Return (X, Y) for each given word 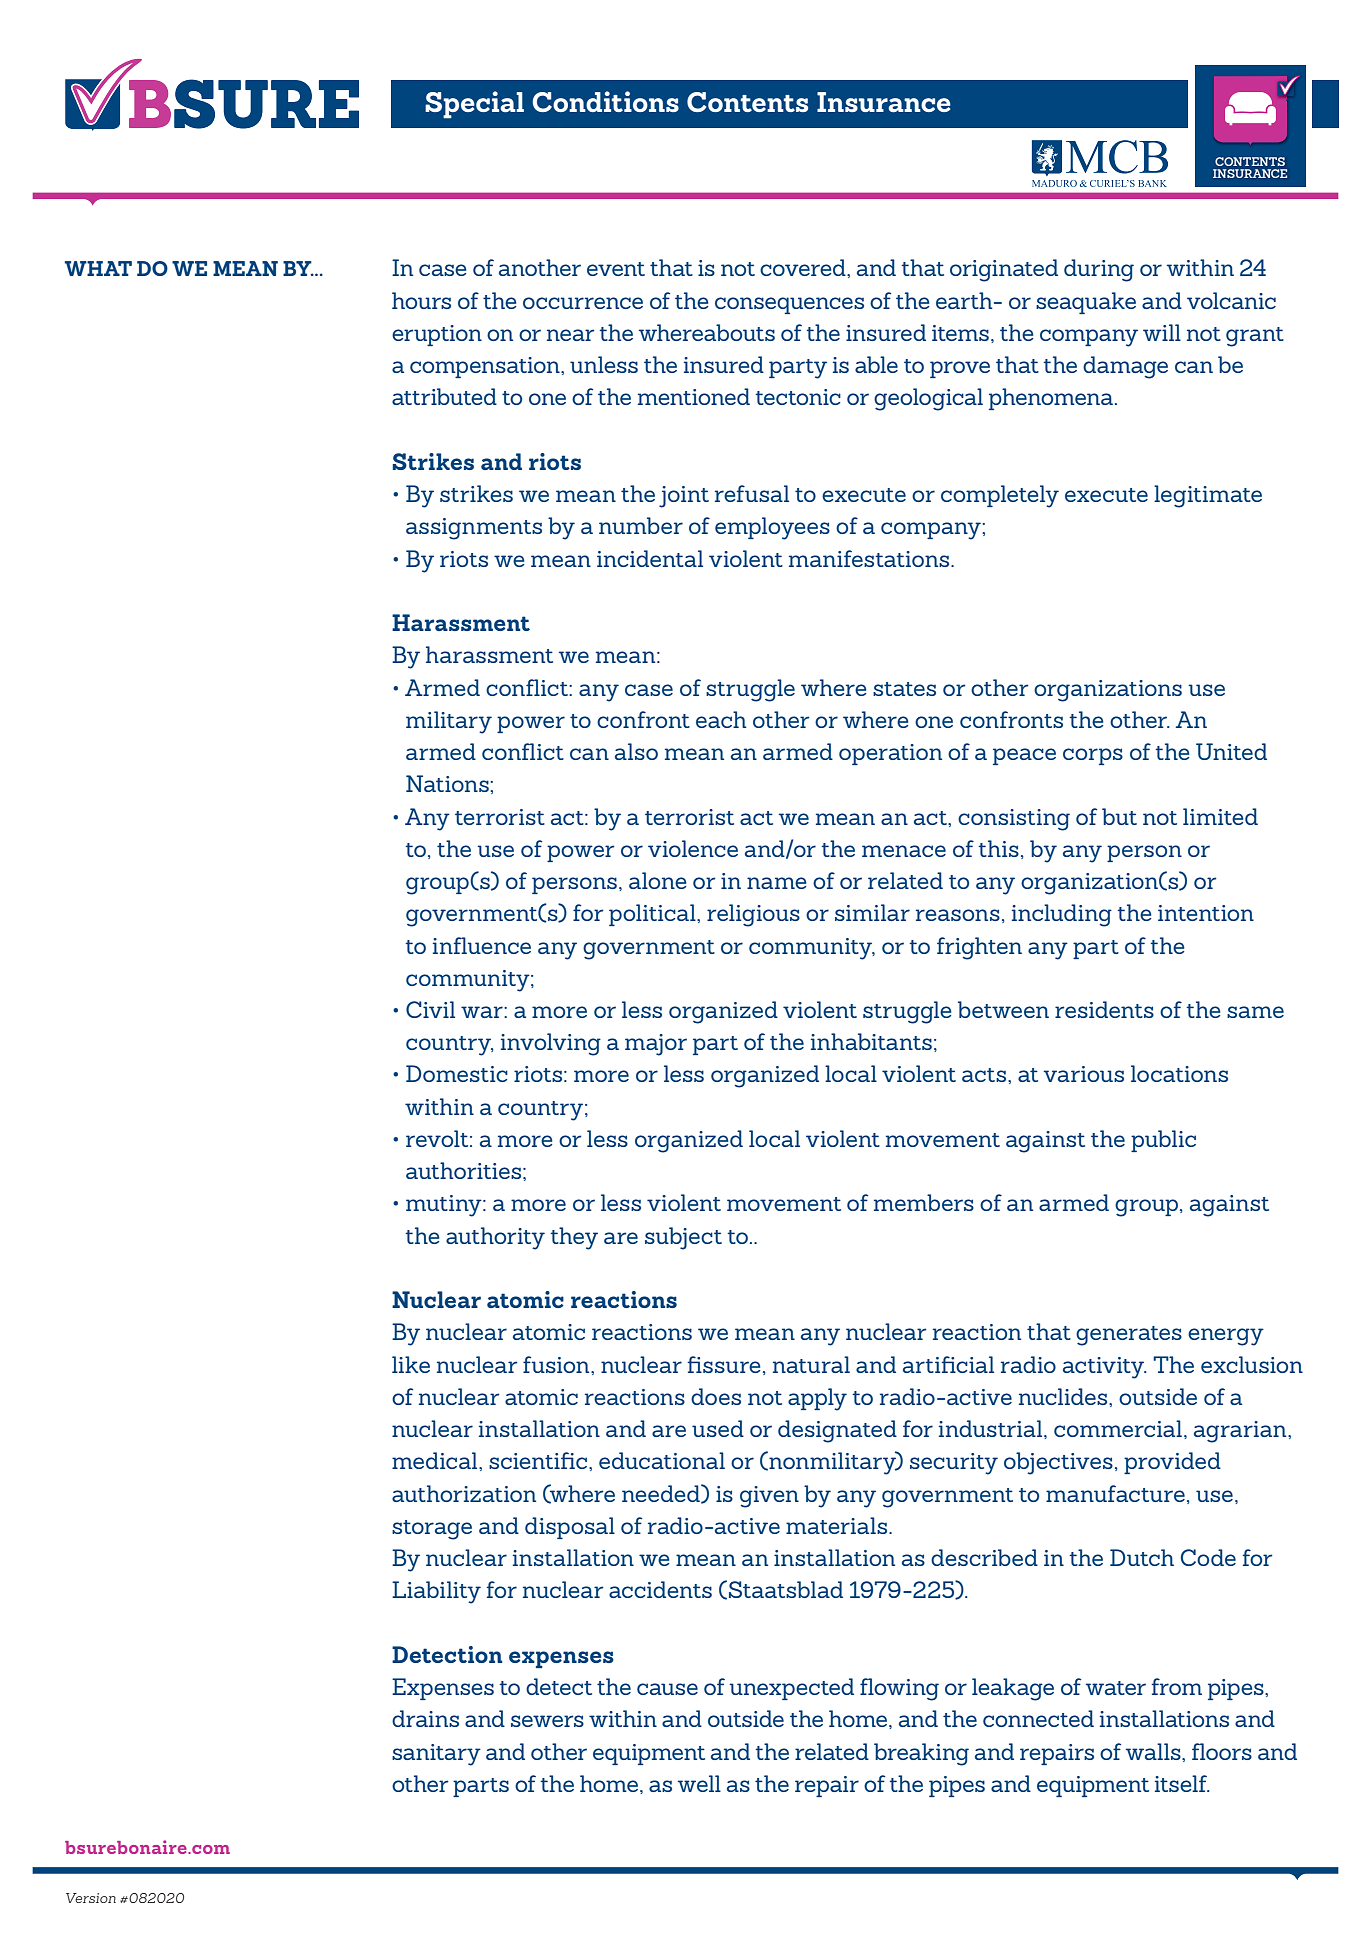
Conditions (606, 101)
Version (91, 1898)
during (1099, 270)
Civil (430, 1009)
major (656, 1045)
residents (1104, 1009)
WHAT (98, 268)
